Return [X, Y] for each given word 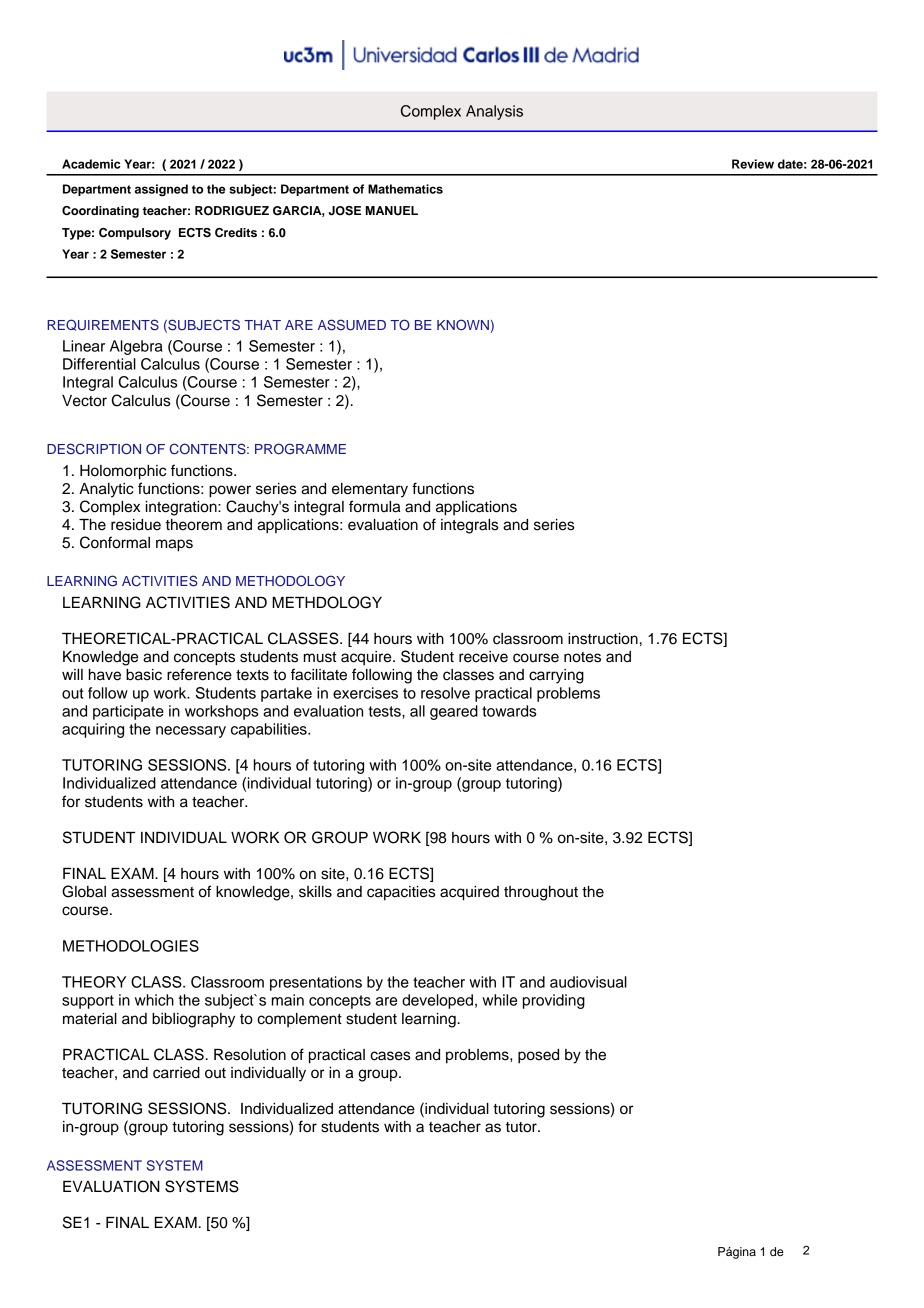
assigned [161, 190]
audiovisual [588, 982]
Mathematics [405, 189]
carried [176, 1073]
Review [753, 164]
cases [390, 1056]
